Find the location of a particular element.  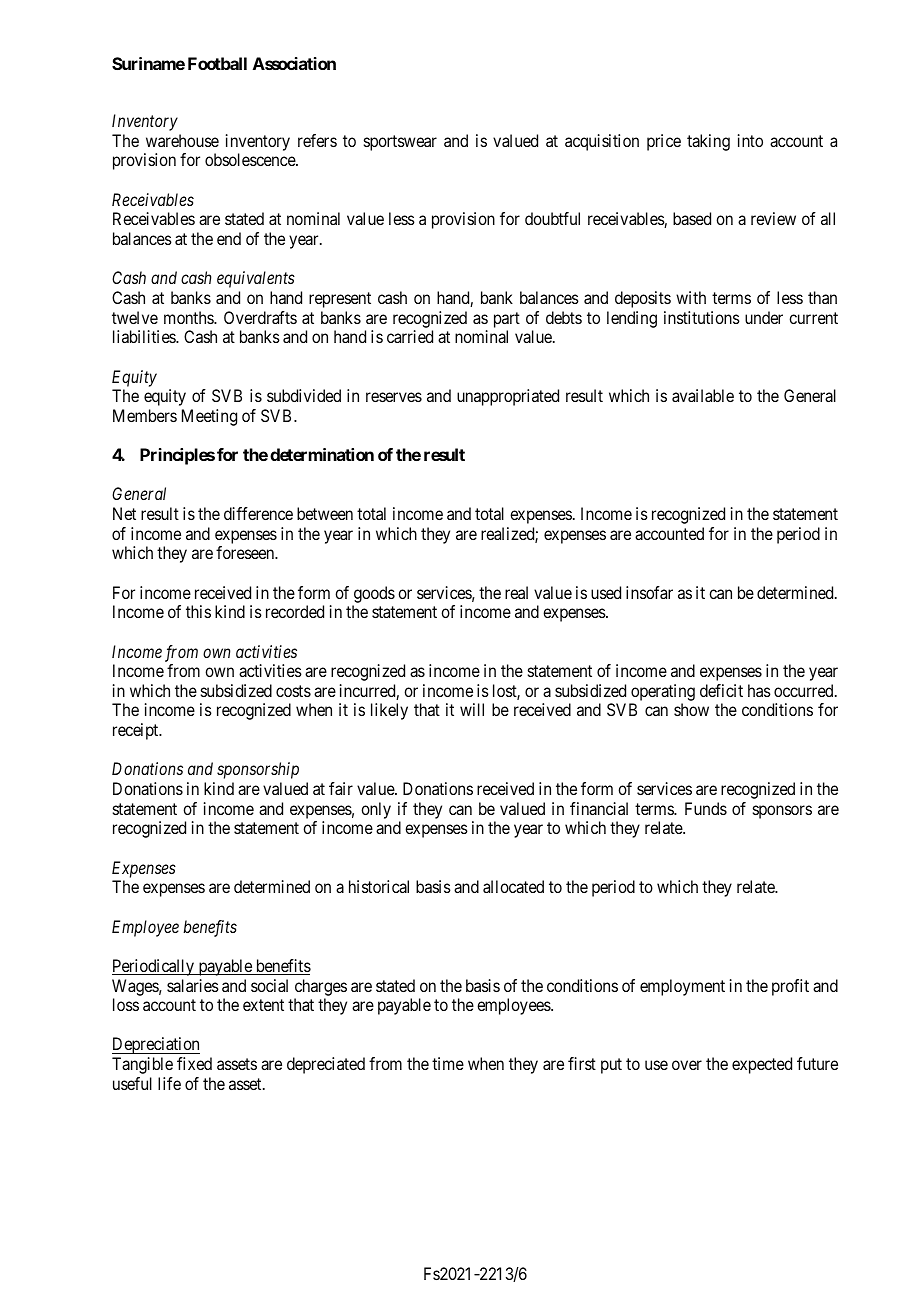

under is located at coordinates (764, 317).
